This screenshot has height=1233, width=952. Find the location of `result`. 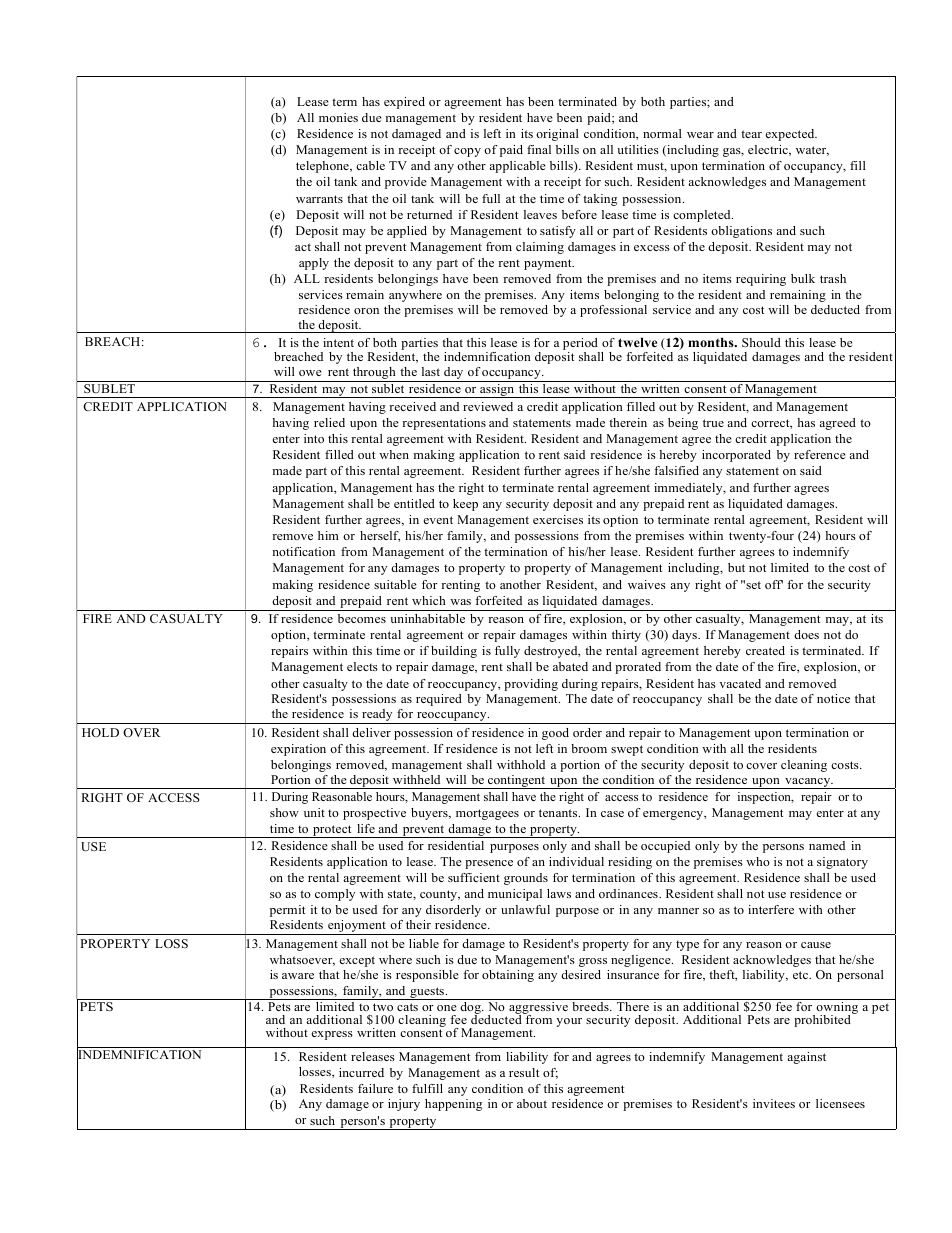

result is located at coordinates (524, 1072).
